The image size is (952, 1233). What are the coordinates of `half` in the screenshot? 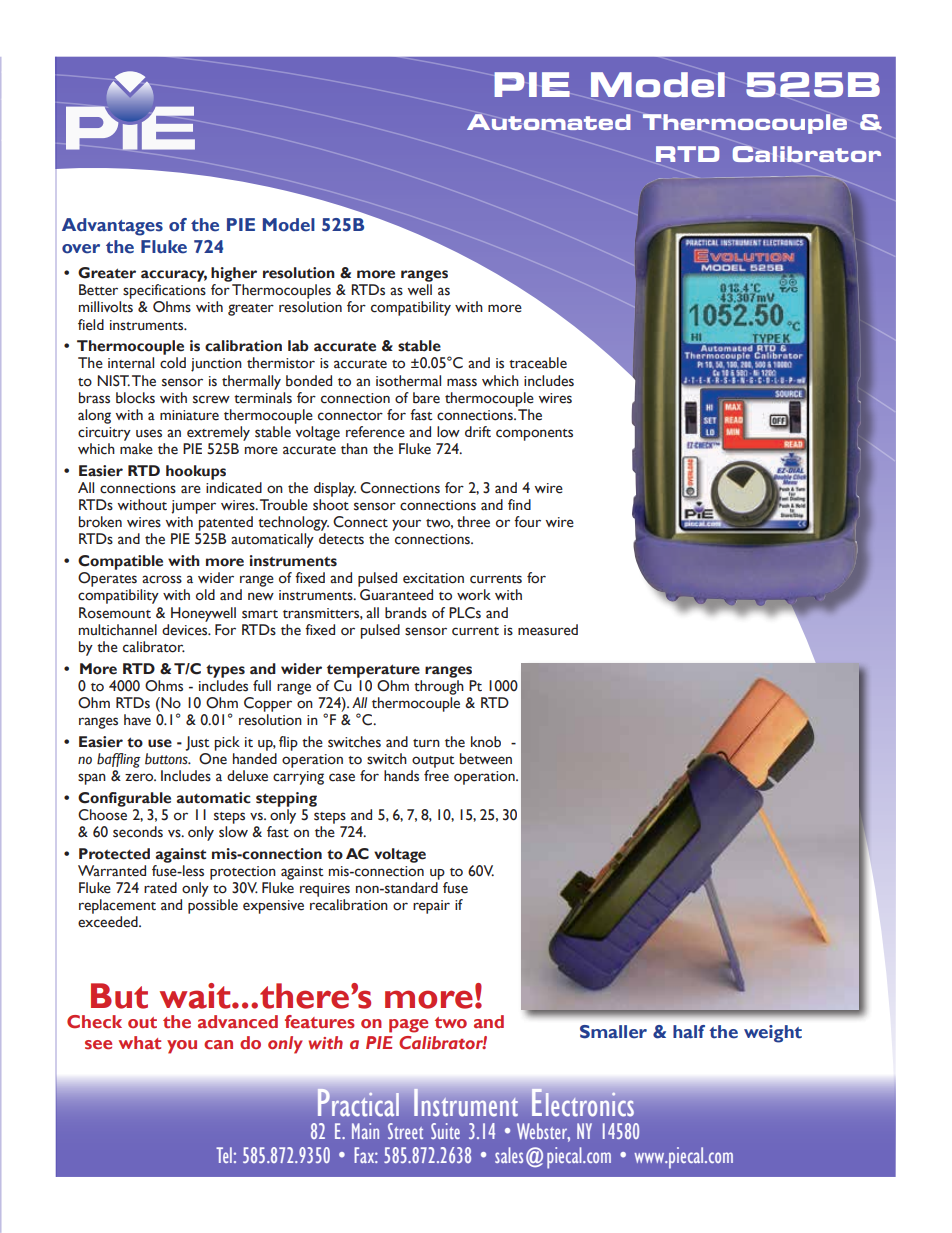 It's located at (689, 1031).
